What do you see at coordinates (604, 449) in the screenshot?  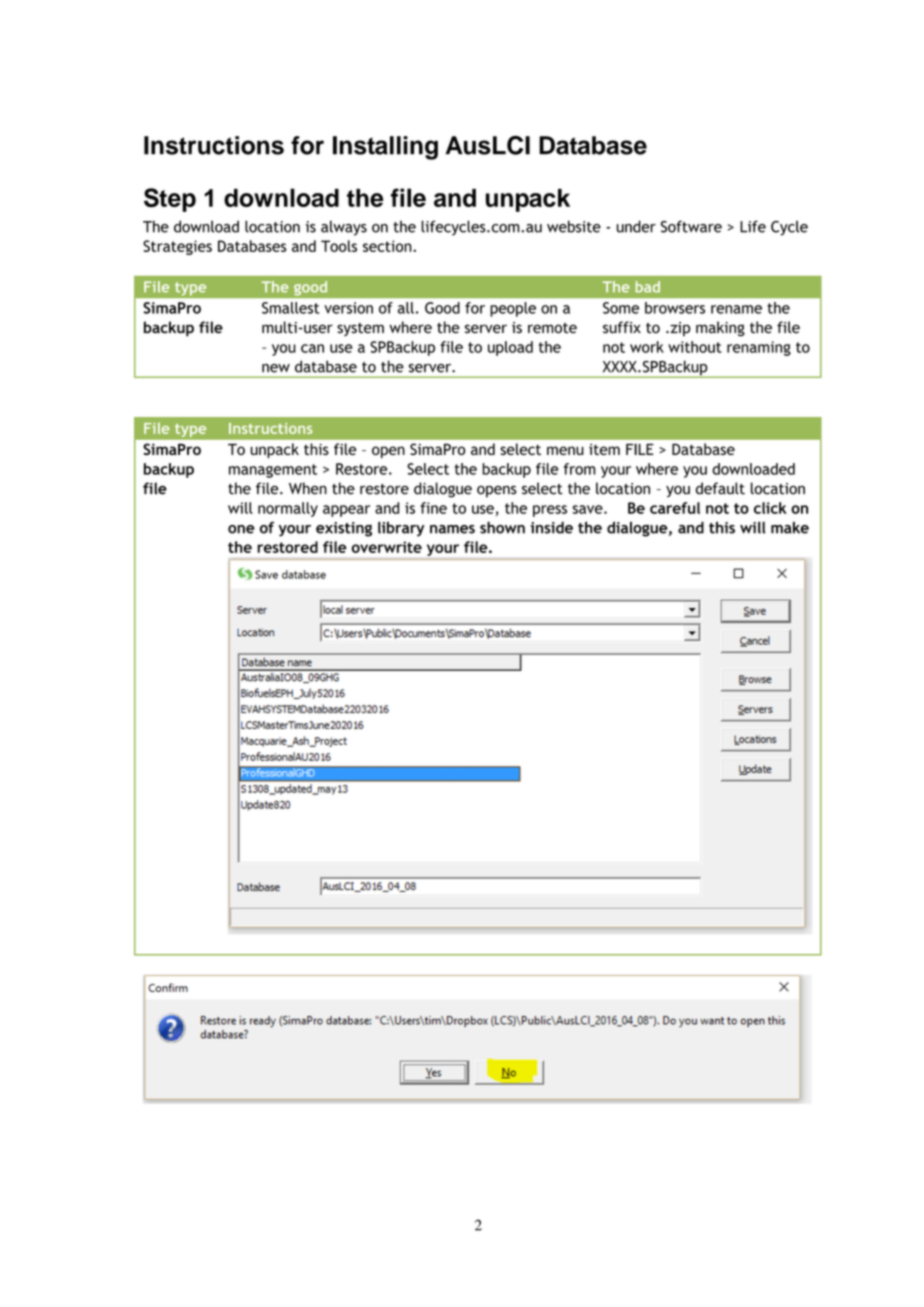 I see `item` at bounding box center [604, 449].
